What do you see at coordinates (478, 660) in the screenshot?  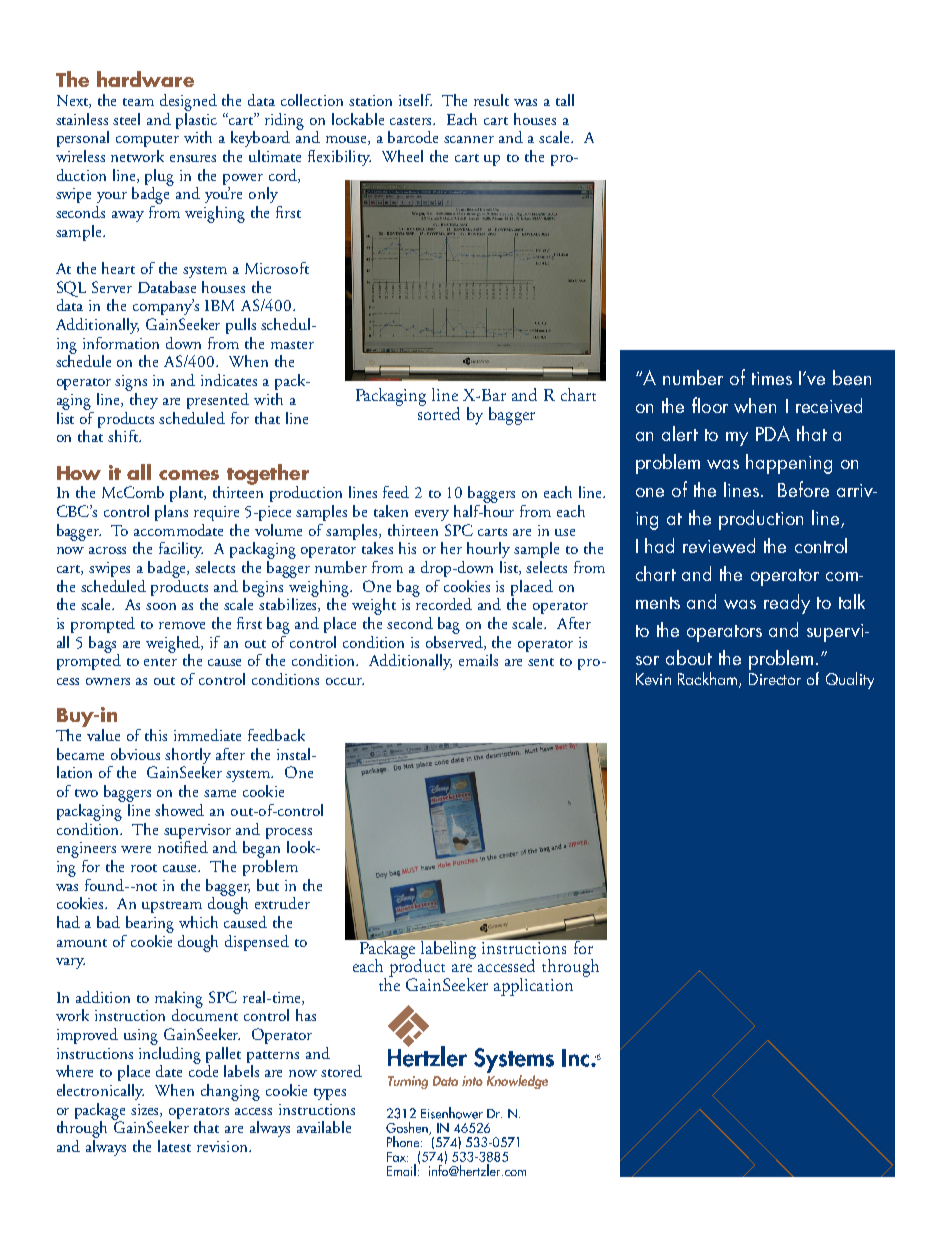 I see `emails` at bounding box center [478, 660].
